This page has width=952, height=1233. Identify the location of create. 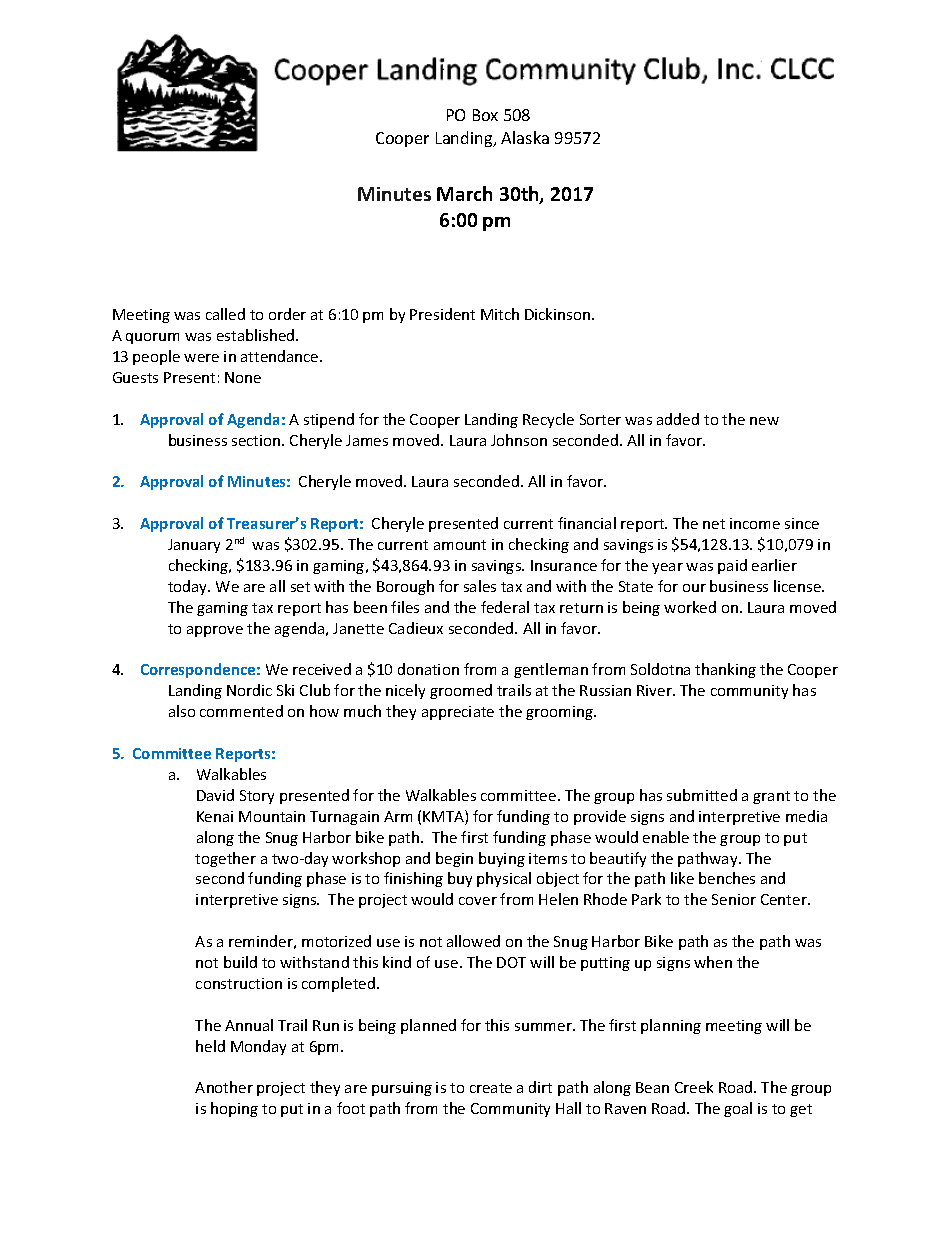
(491, 1088).
